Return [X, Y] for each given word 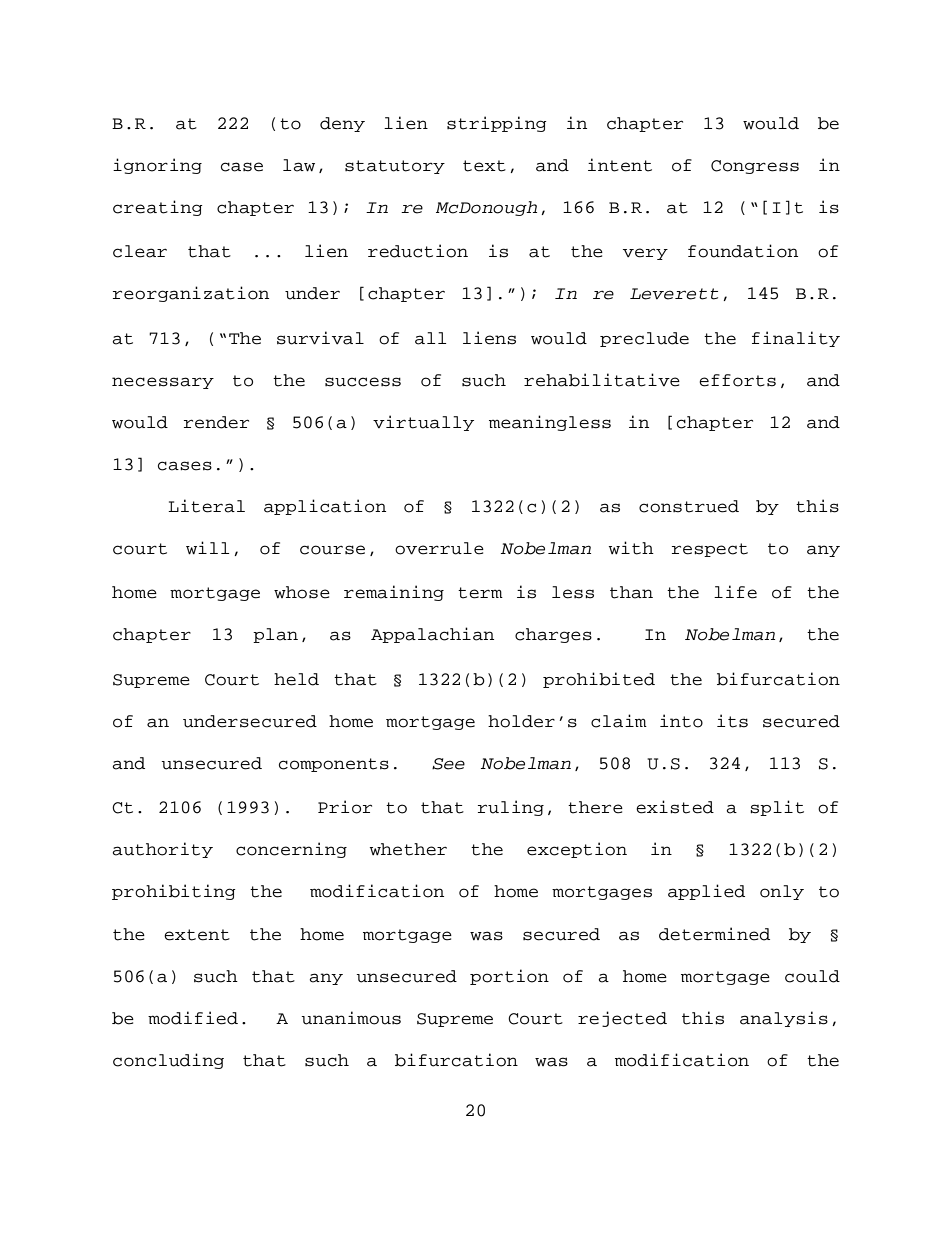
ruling [511, 808]
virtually [423, 423]
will [208, 547]
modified [193, 1018]
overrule [439, 548]
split [777, 808]
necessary [163, 383]
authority [162, 850]
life [735, 592]
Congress [755, 167]
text [484, 166]
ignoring [157, 166]
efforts [737, 380]
